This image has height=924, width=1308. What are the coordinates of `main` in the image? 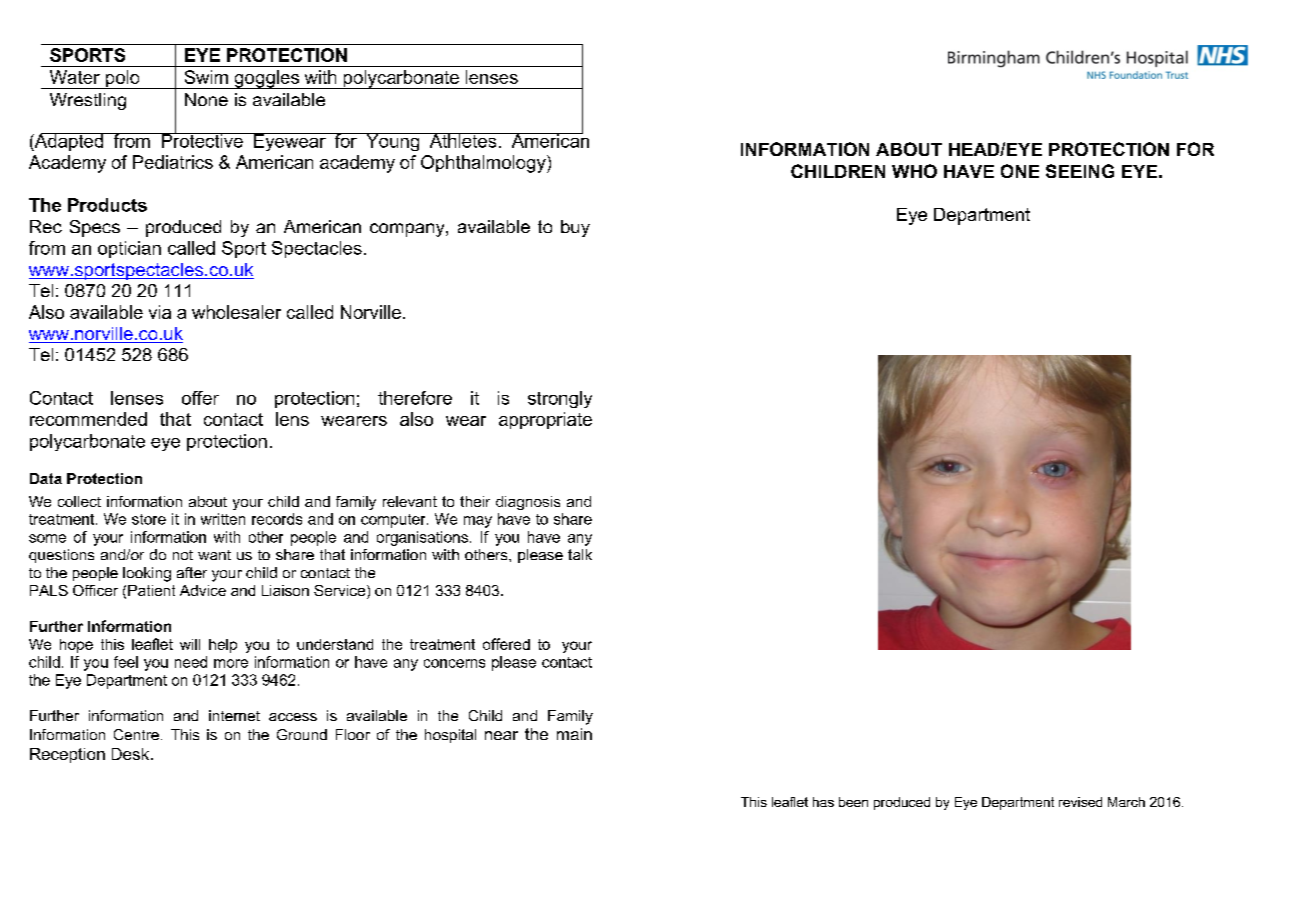 It's located at (574, 734).
